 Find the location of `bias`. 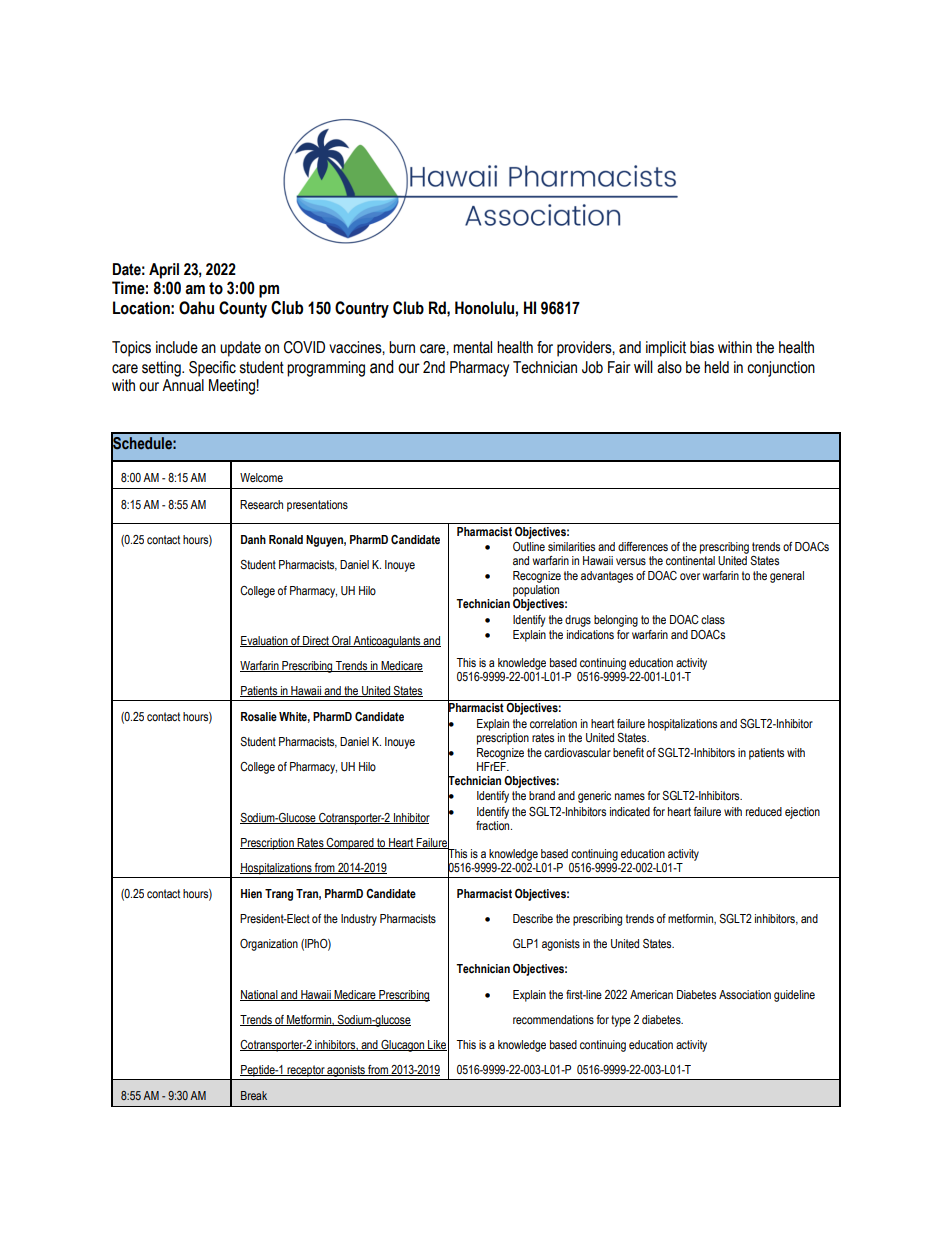

bias is located at coordinates (702, 347).
